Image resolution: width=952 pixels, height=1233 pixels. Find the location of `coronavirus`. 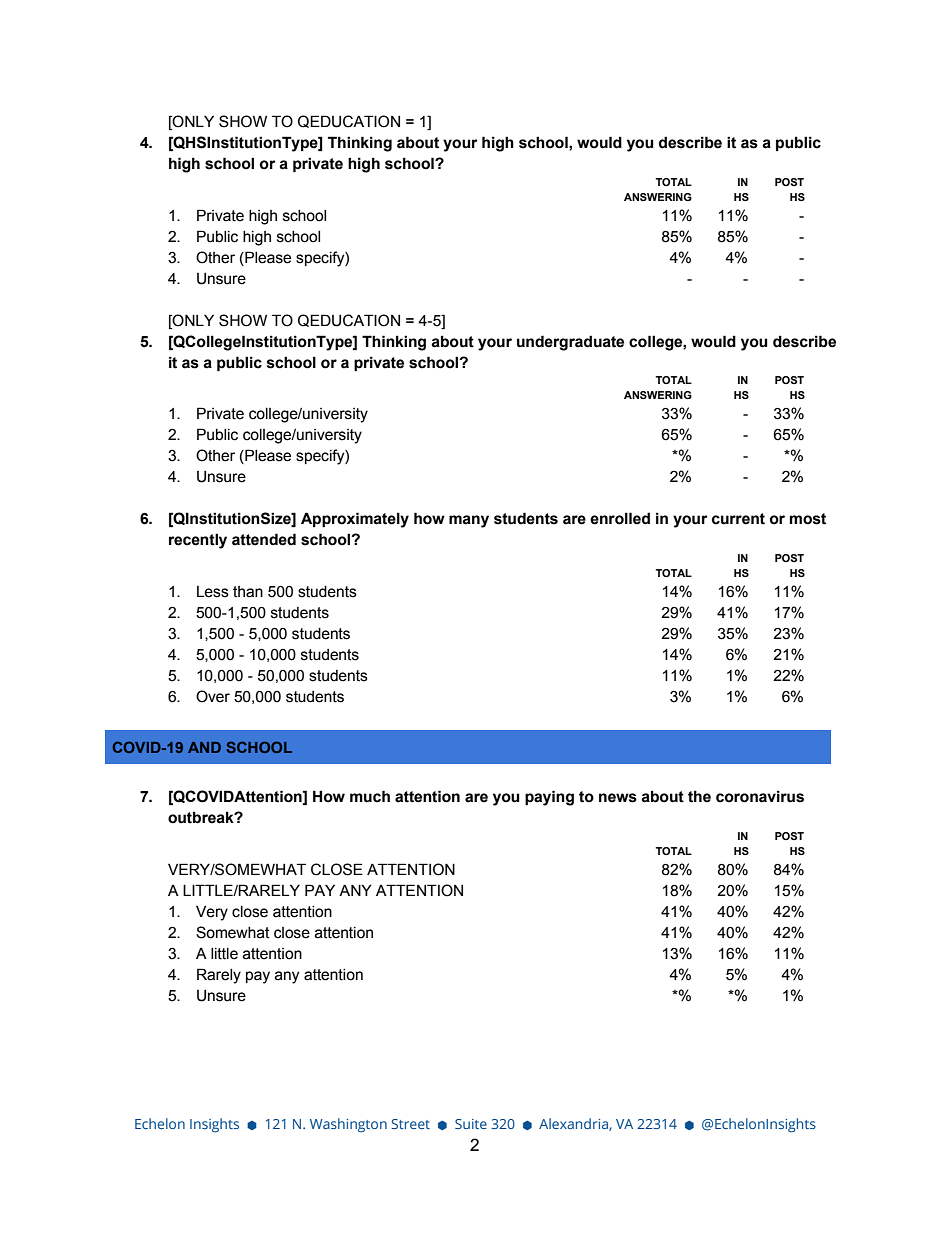

coronavirus is located at coordinates (760, 796).
